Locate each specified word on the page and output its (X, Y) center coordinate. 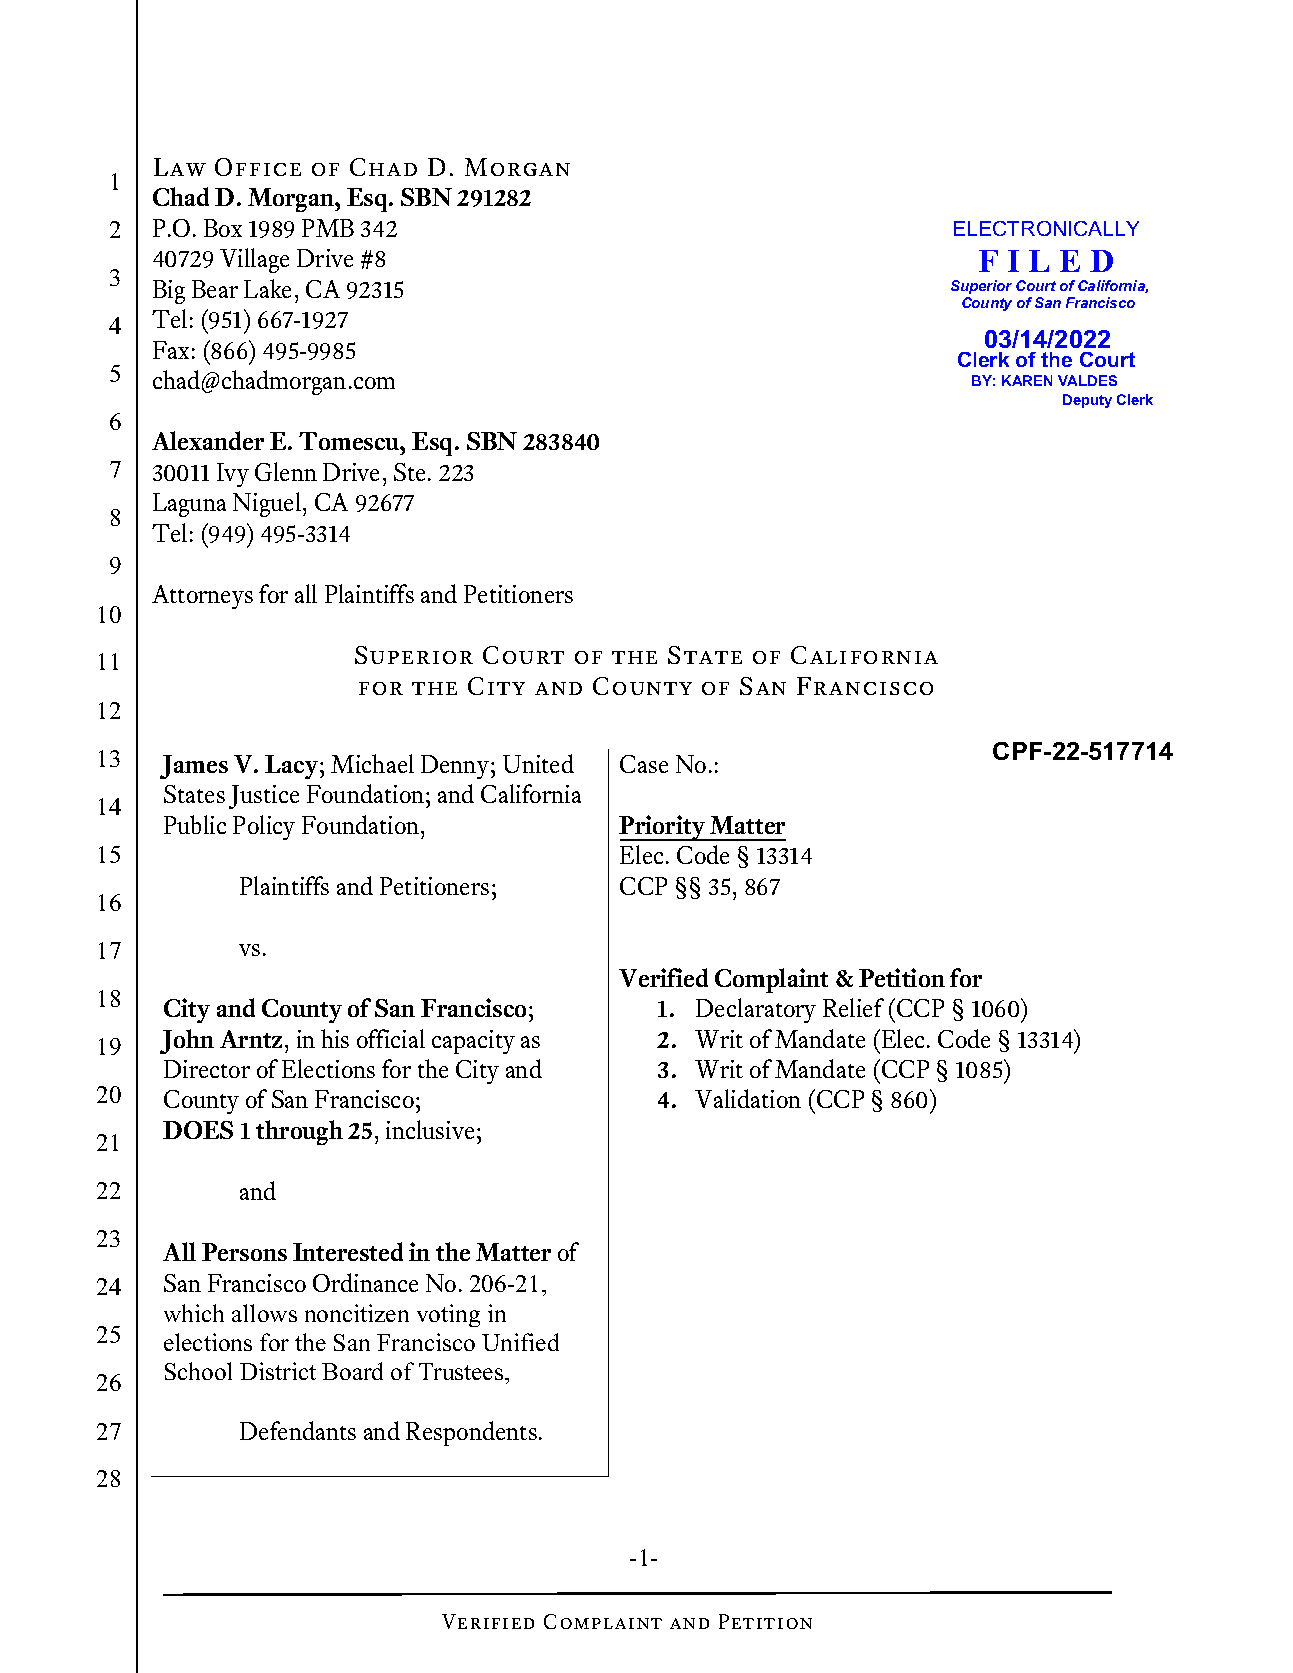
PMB (328, 228)
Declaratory (756, 1010)
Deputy (1087, 401)
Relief (853, 1007)
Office (258, 167)
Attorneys (202, 597)
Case (644, 764)
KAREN (1027, 380)
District (278, 1371)
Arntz (253, 1039)
